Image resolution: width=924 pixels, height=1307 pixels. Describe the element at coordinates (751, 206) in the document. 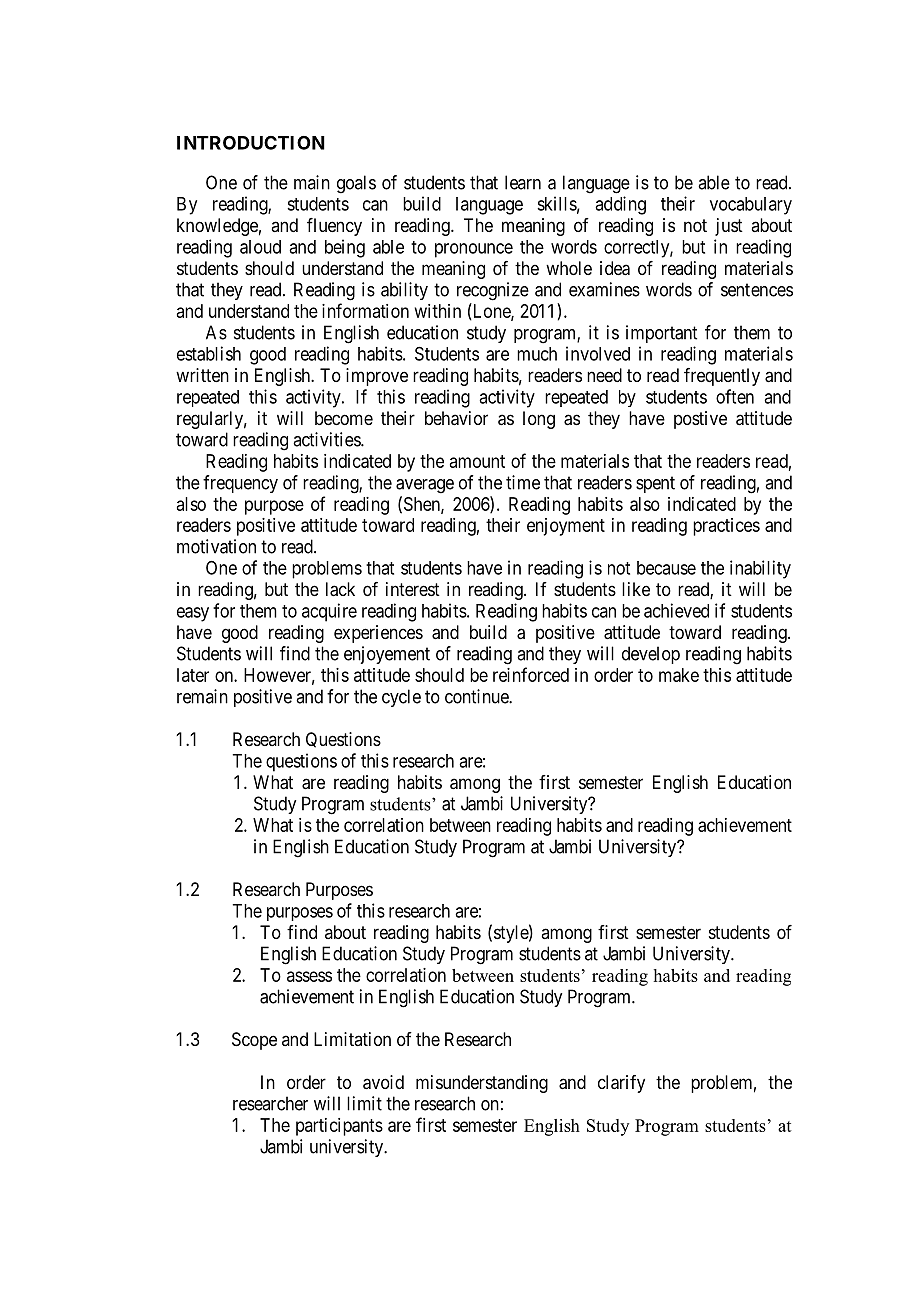

I see `vocabulary` at that location.
